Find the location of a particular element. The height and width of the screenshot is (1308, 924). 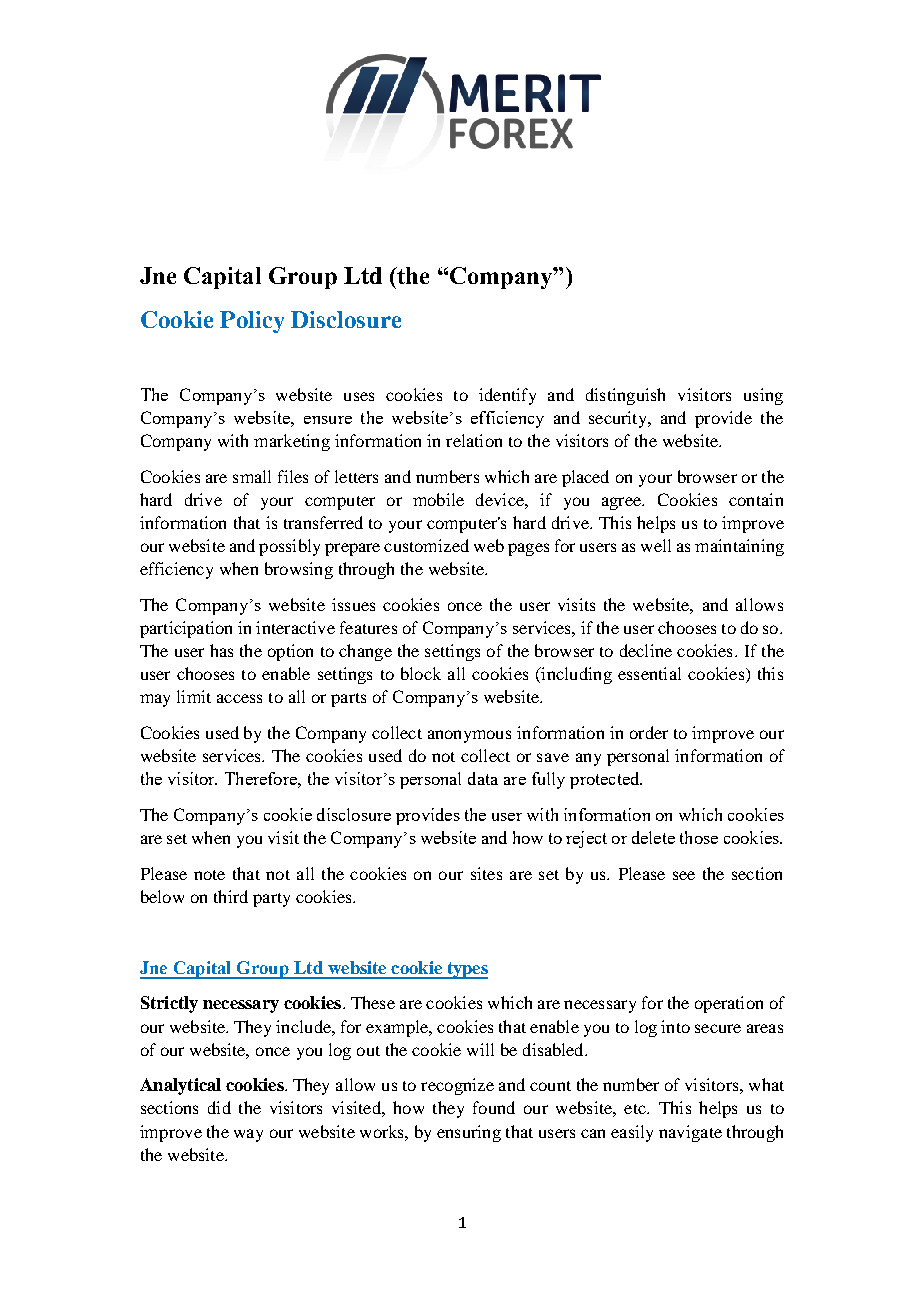

did is located at coordinates (219, 1107).
